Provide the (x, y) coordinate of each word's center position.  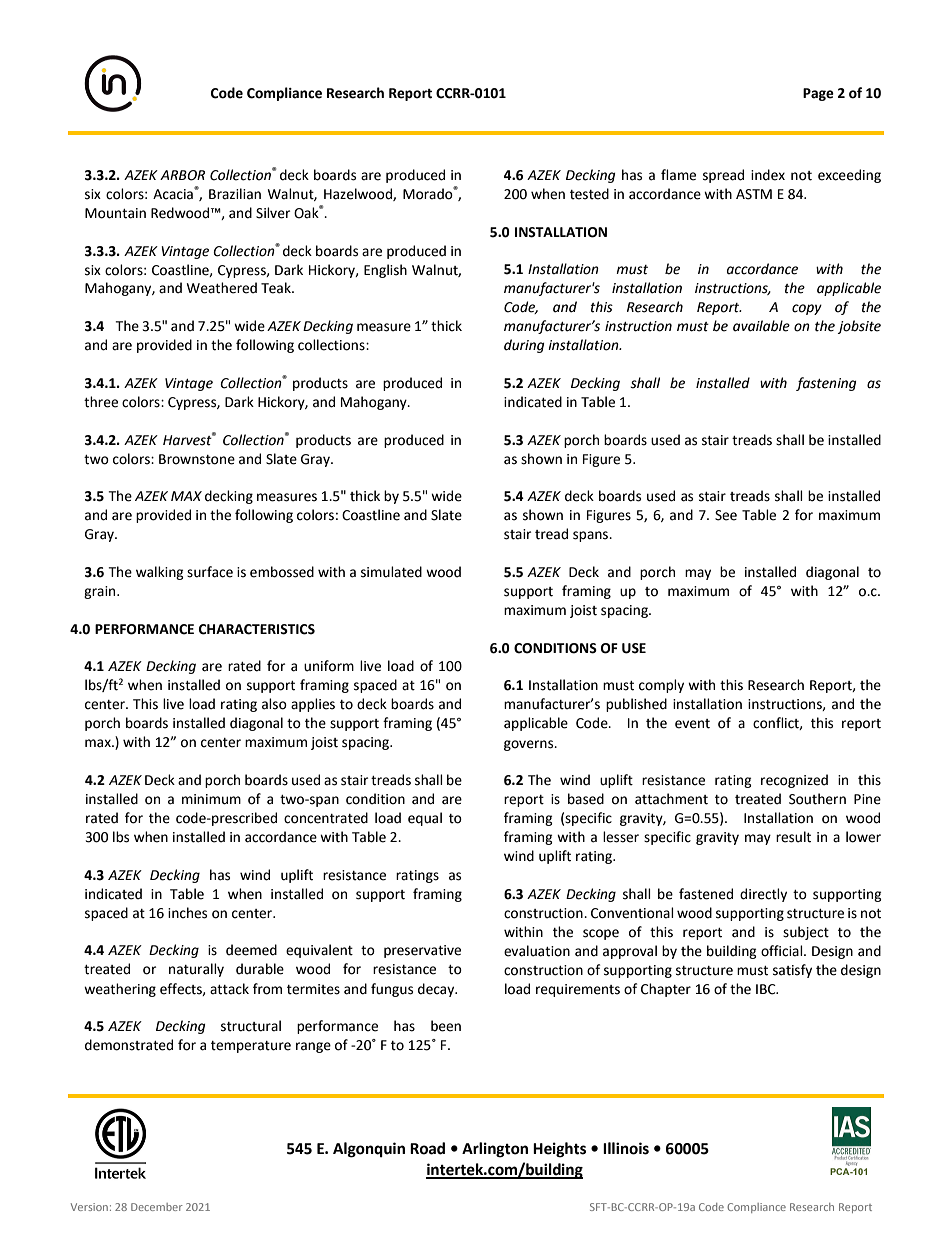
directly (763, 895)
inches (187, 913)
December (157, 1207)
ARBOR (182, 175)
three (101, 402)
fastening (826, 384)
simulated (391, 572)
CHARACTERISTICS (257, 629)
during (524, 346)
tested (589, 194)
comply (661, 686)
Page (818, 94)
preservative (422, 951)
